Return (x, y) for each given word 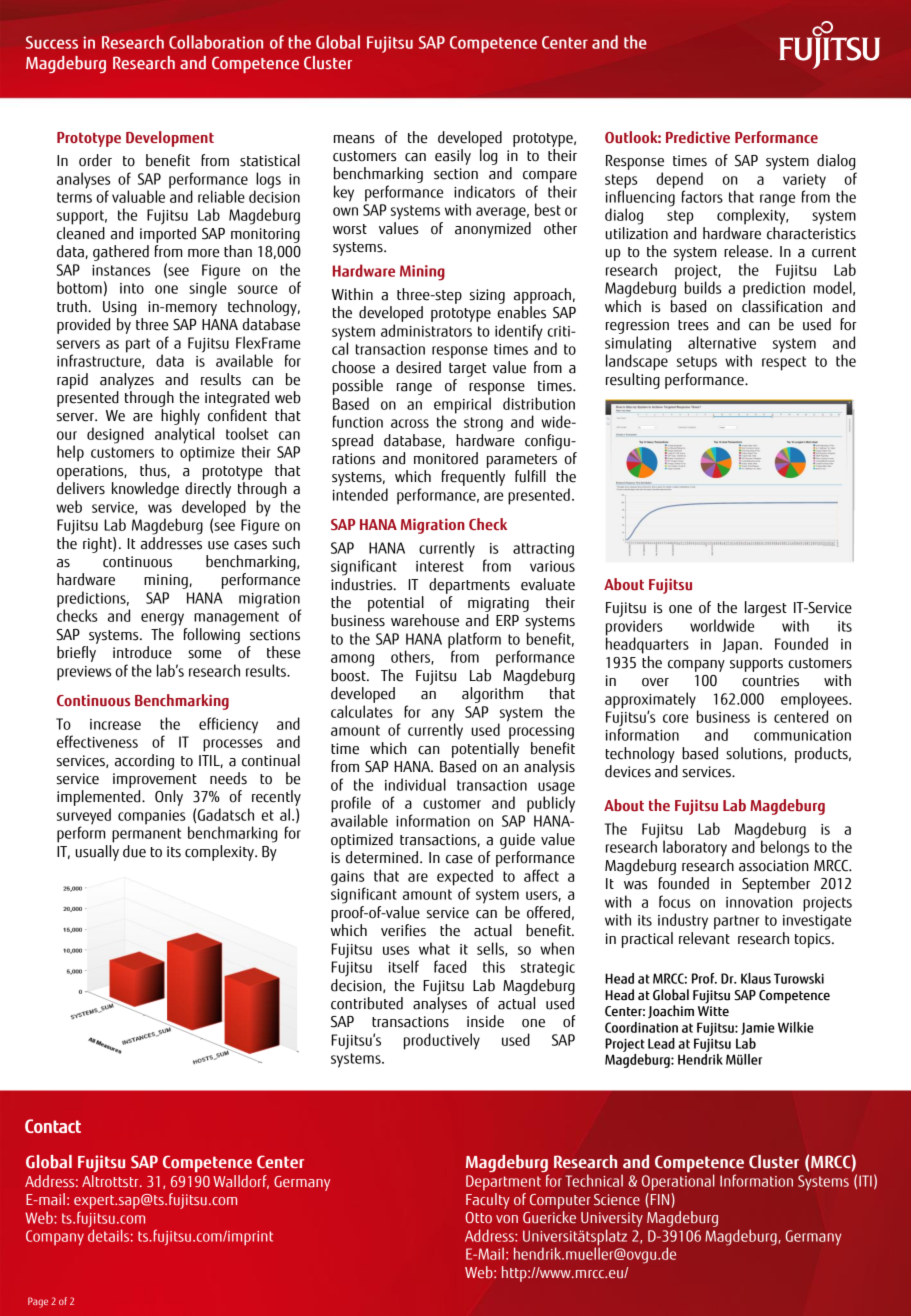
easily (453, 157)
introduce (142, 652)
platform (474, 641)
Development (170, 139)
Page (38, 1302)
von (507, 1219)
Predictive (698, 137)
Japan (740, 646)
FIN (660, 1199)
